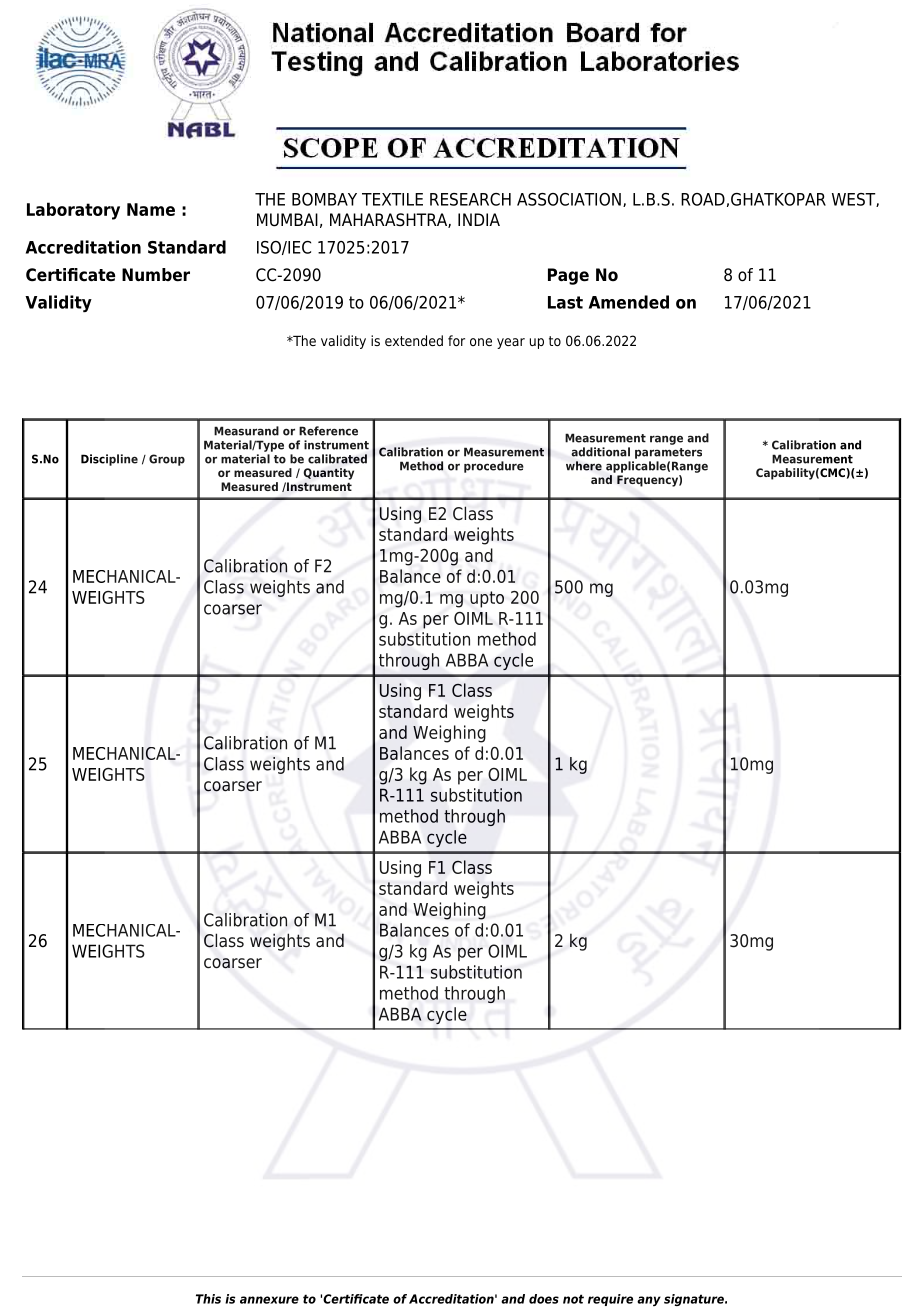 The image size is (924, 1308). What do you see at coordinates (208, 1299) in the screenshot?
I see `This` at bounding box center [208, 1299].
